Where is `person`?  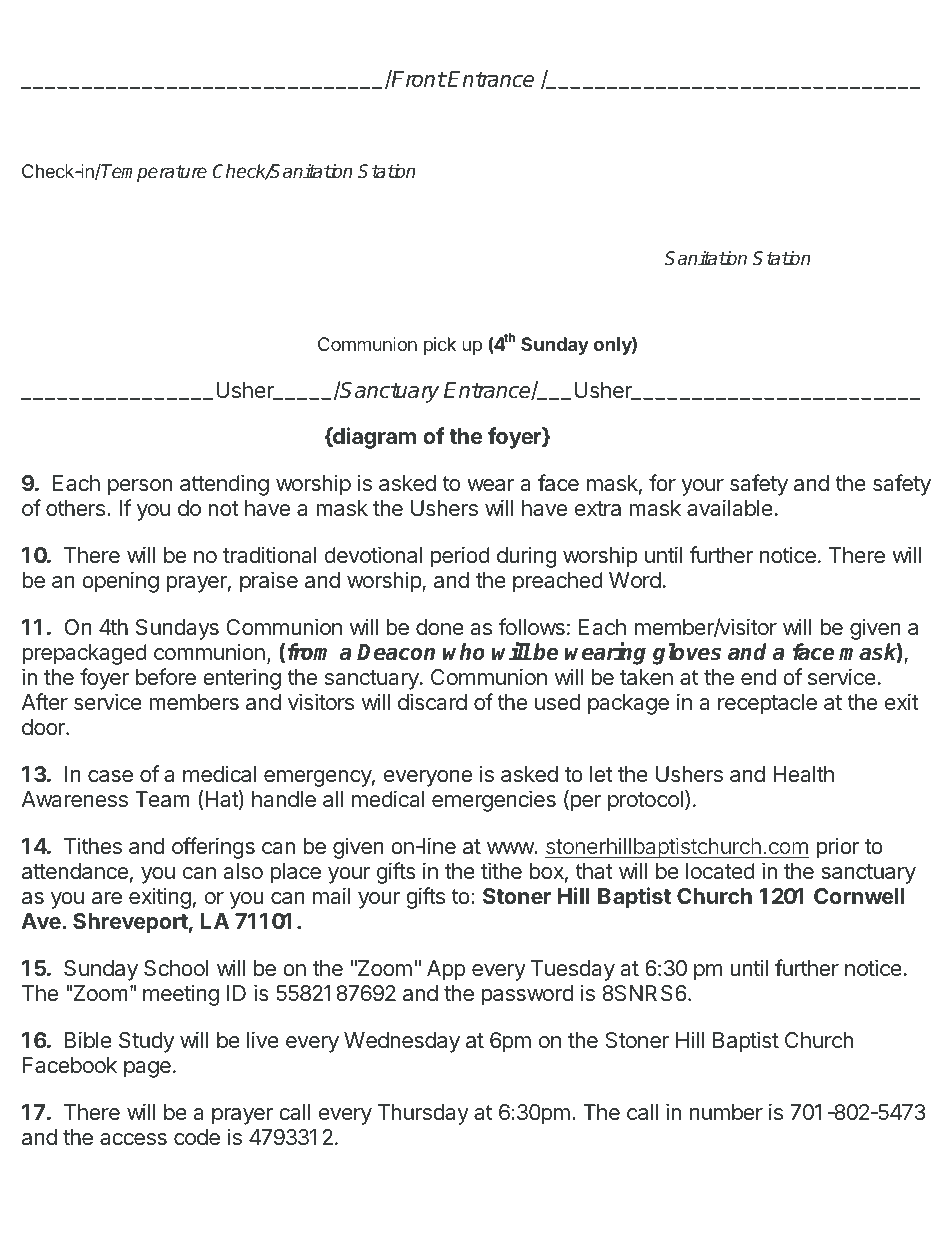
person is located at coordinates (140, 487).
